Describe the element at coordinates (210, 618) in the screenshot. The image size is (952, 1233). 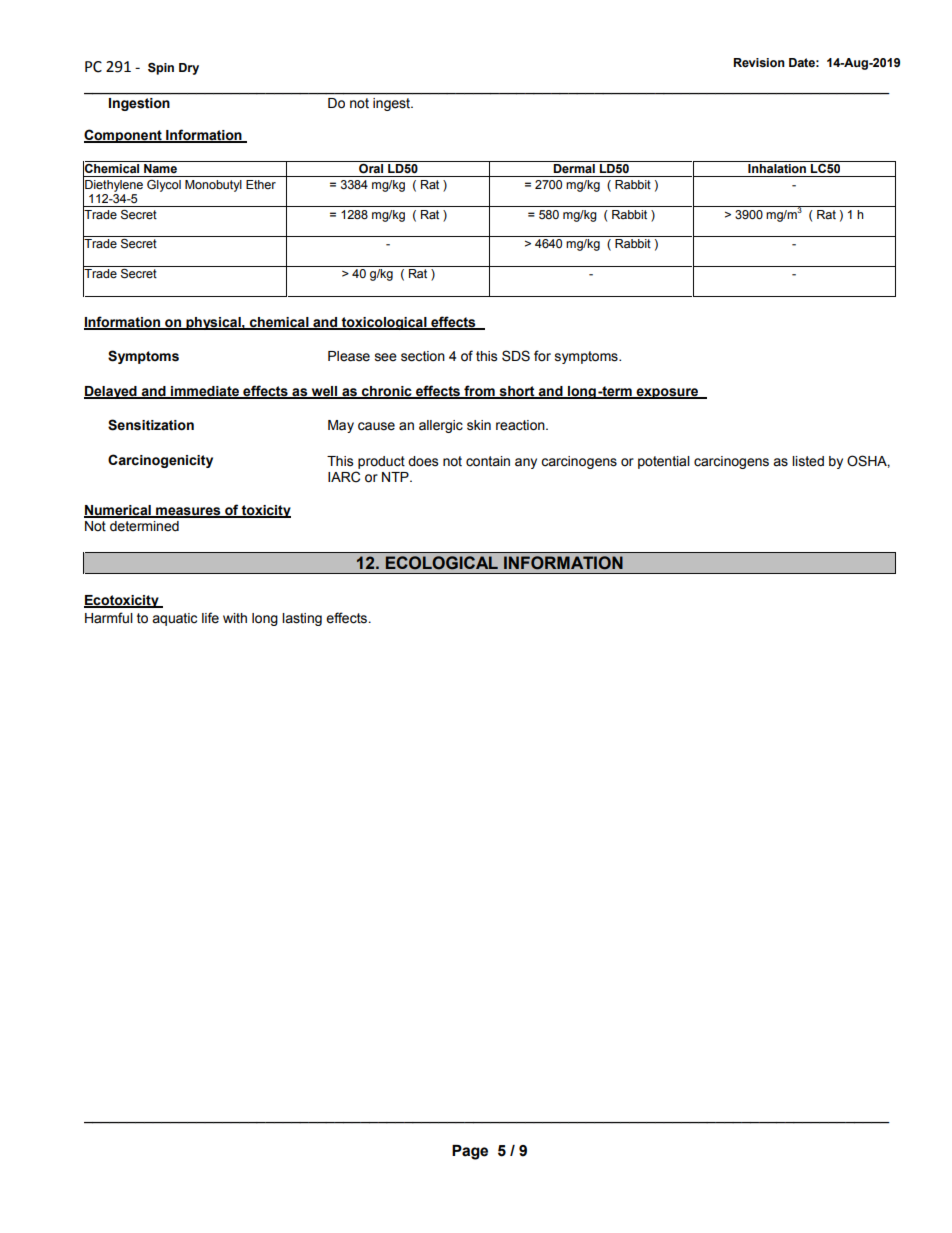
I see `life` at that location.
